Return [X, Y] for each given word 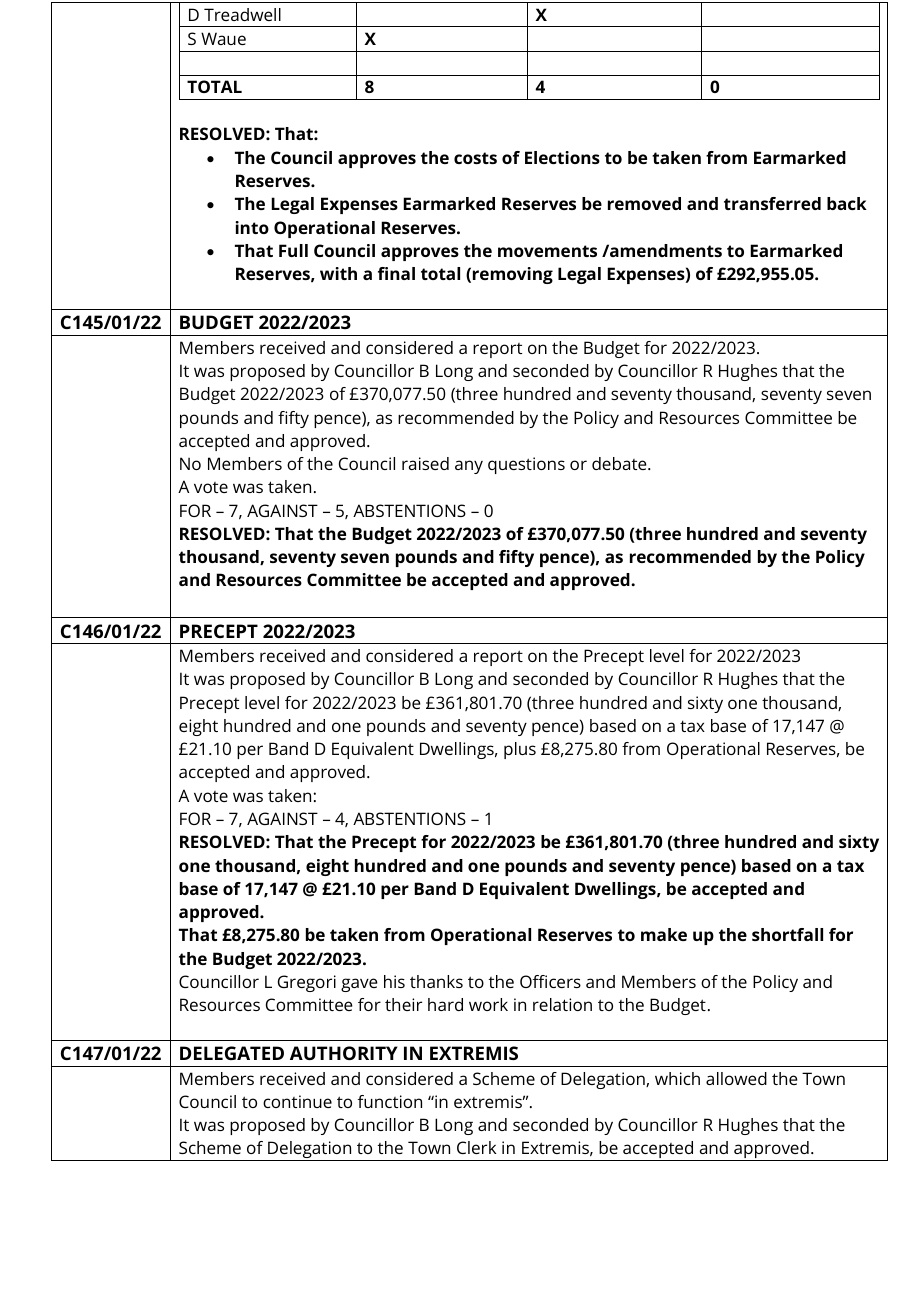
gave [359, 985]
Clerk [477, 1147]
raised [425, 463]
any [469, 467]
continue [297, 1101]
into [252, 227]
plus [520, 750]
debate [620, 463]
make [664, 934]
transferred [772, 203]
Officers [550, 981]
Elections [562, 157]
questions [526, 465]
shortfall [787, 934]
